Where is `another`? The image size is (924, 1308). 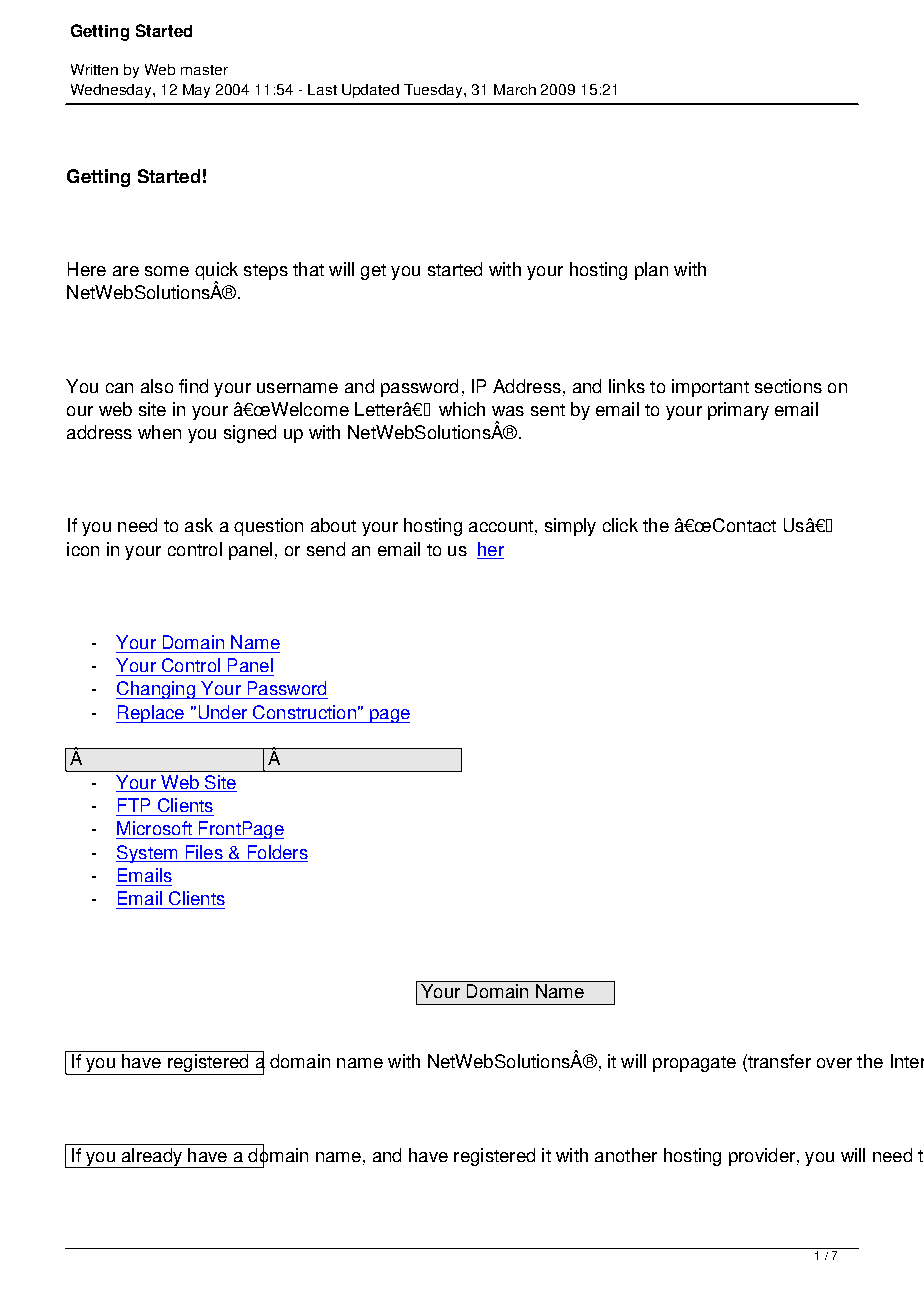 another is located at coordinates (626, 1155).
